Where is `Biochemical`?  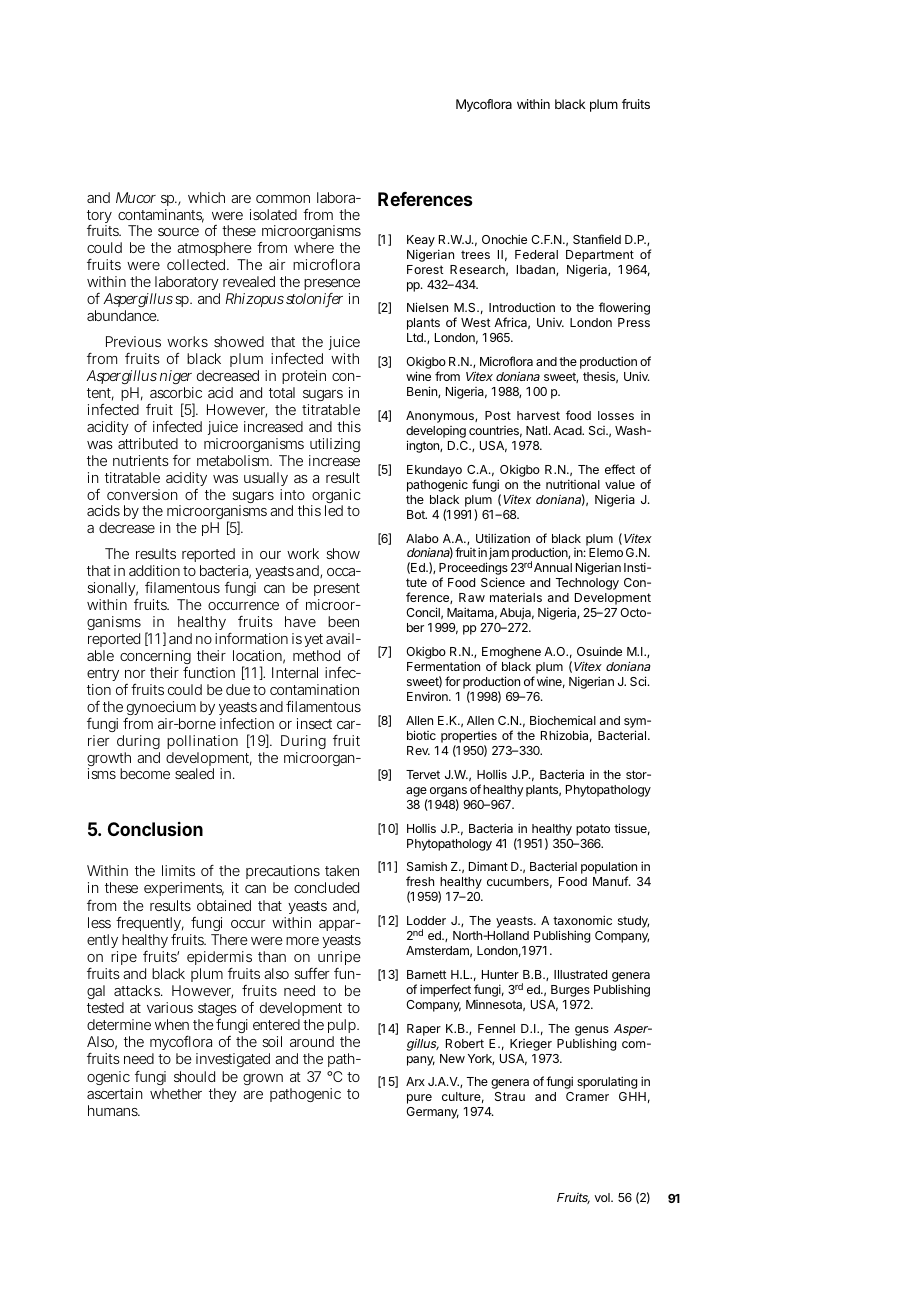 Biochemical is located at coordinates (563, 720).
